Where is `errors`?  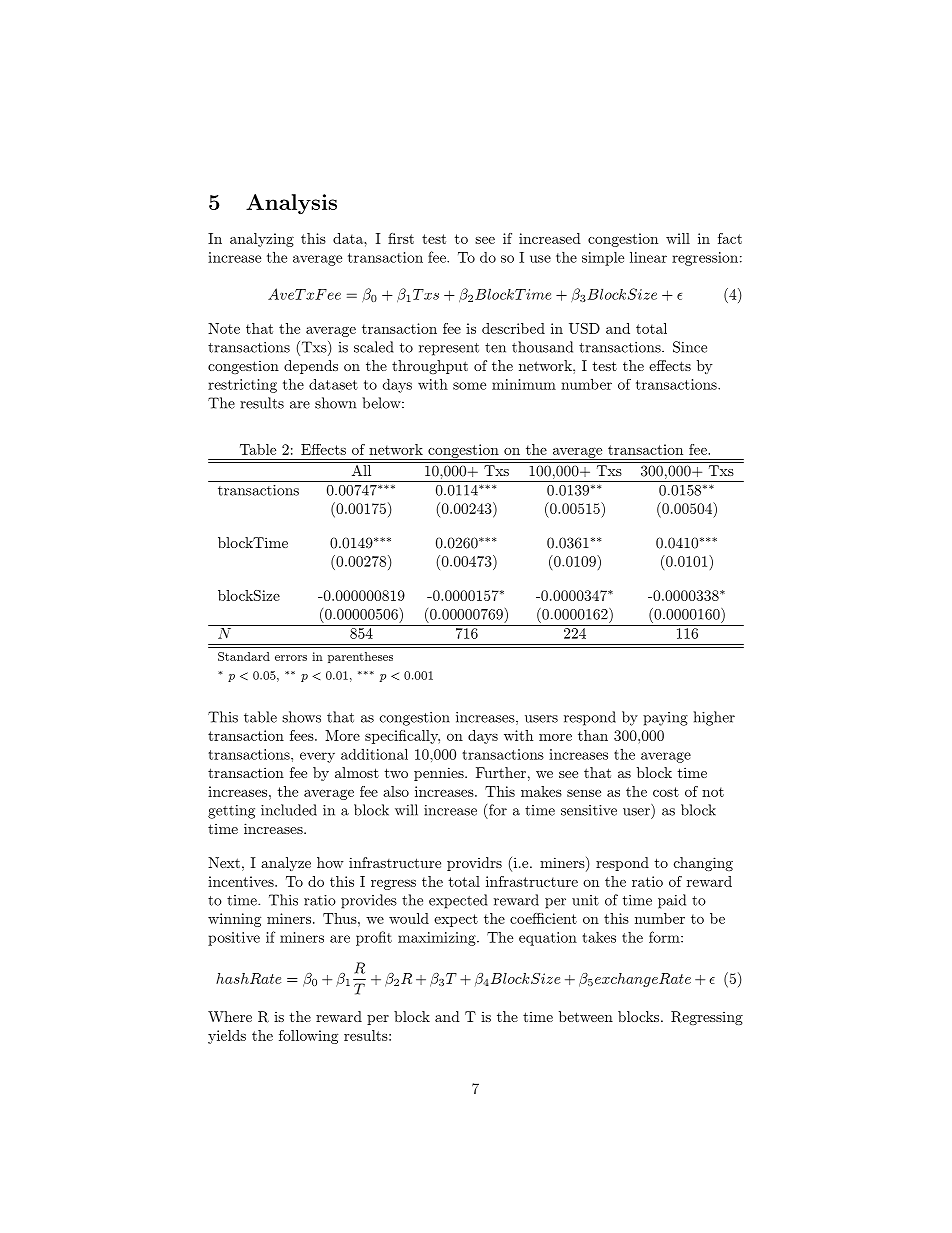 errors is located at coordinates (291, 658).
